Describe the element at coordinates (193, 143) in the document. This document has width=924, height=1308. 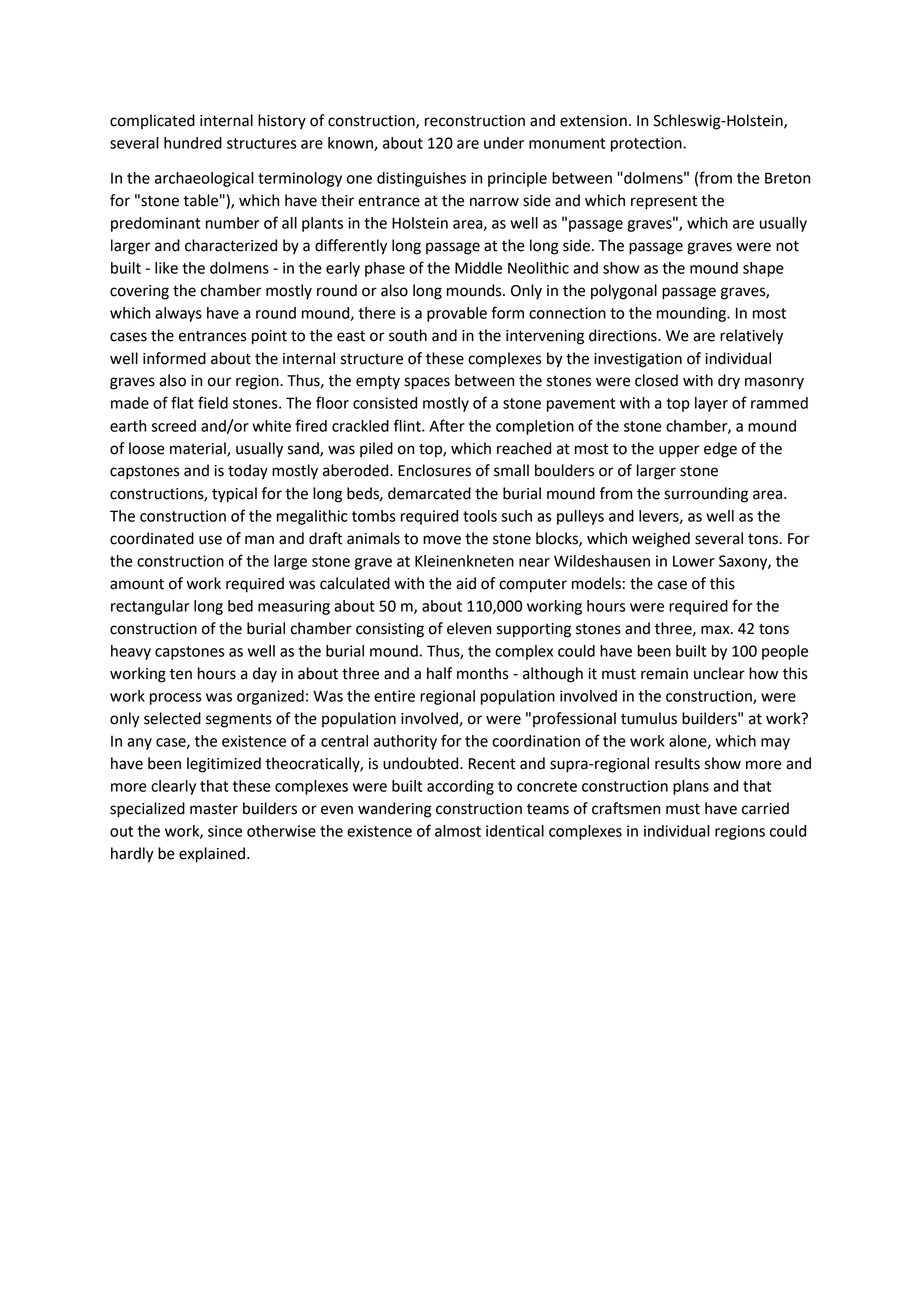
I see `hundred` at that location.
